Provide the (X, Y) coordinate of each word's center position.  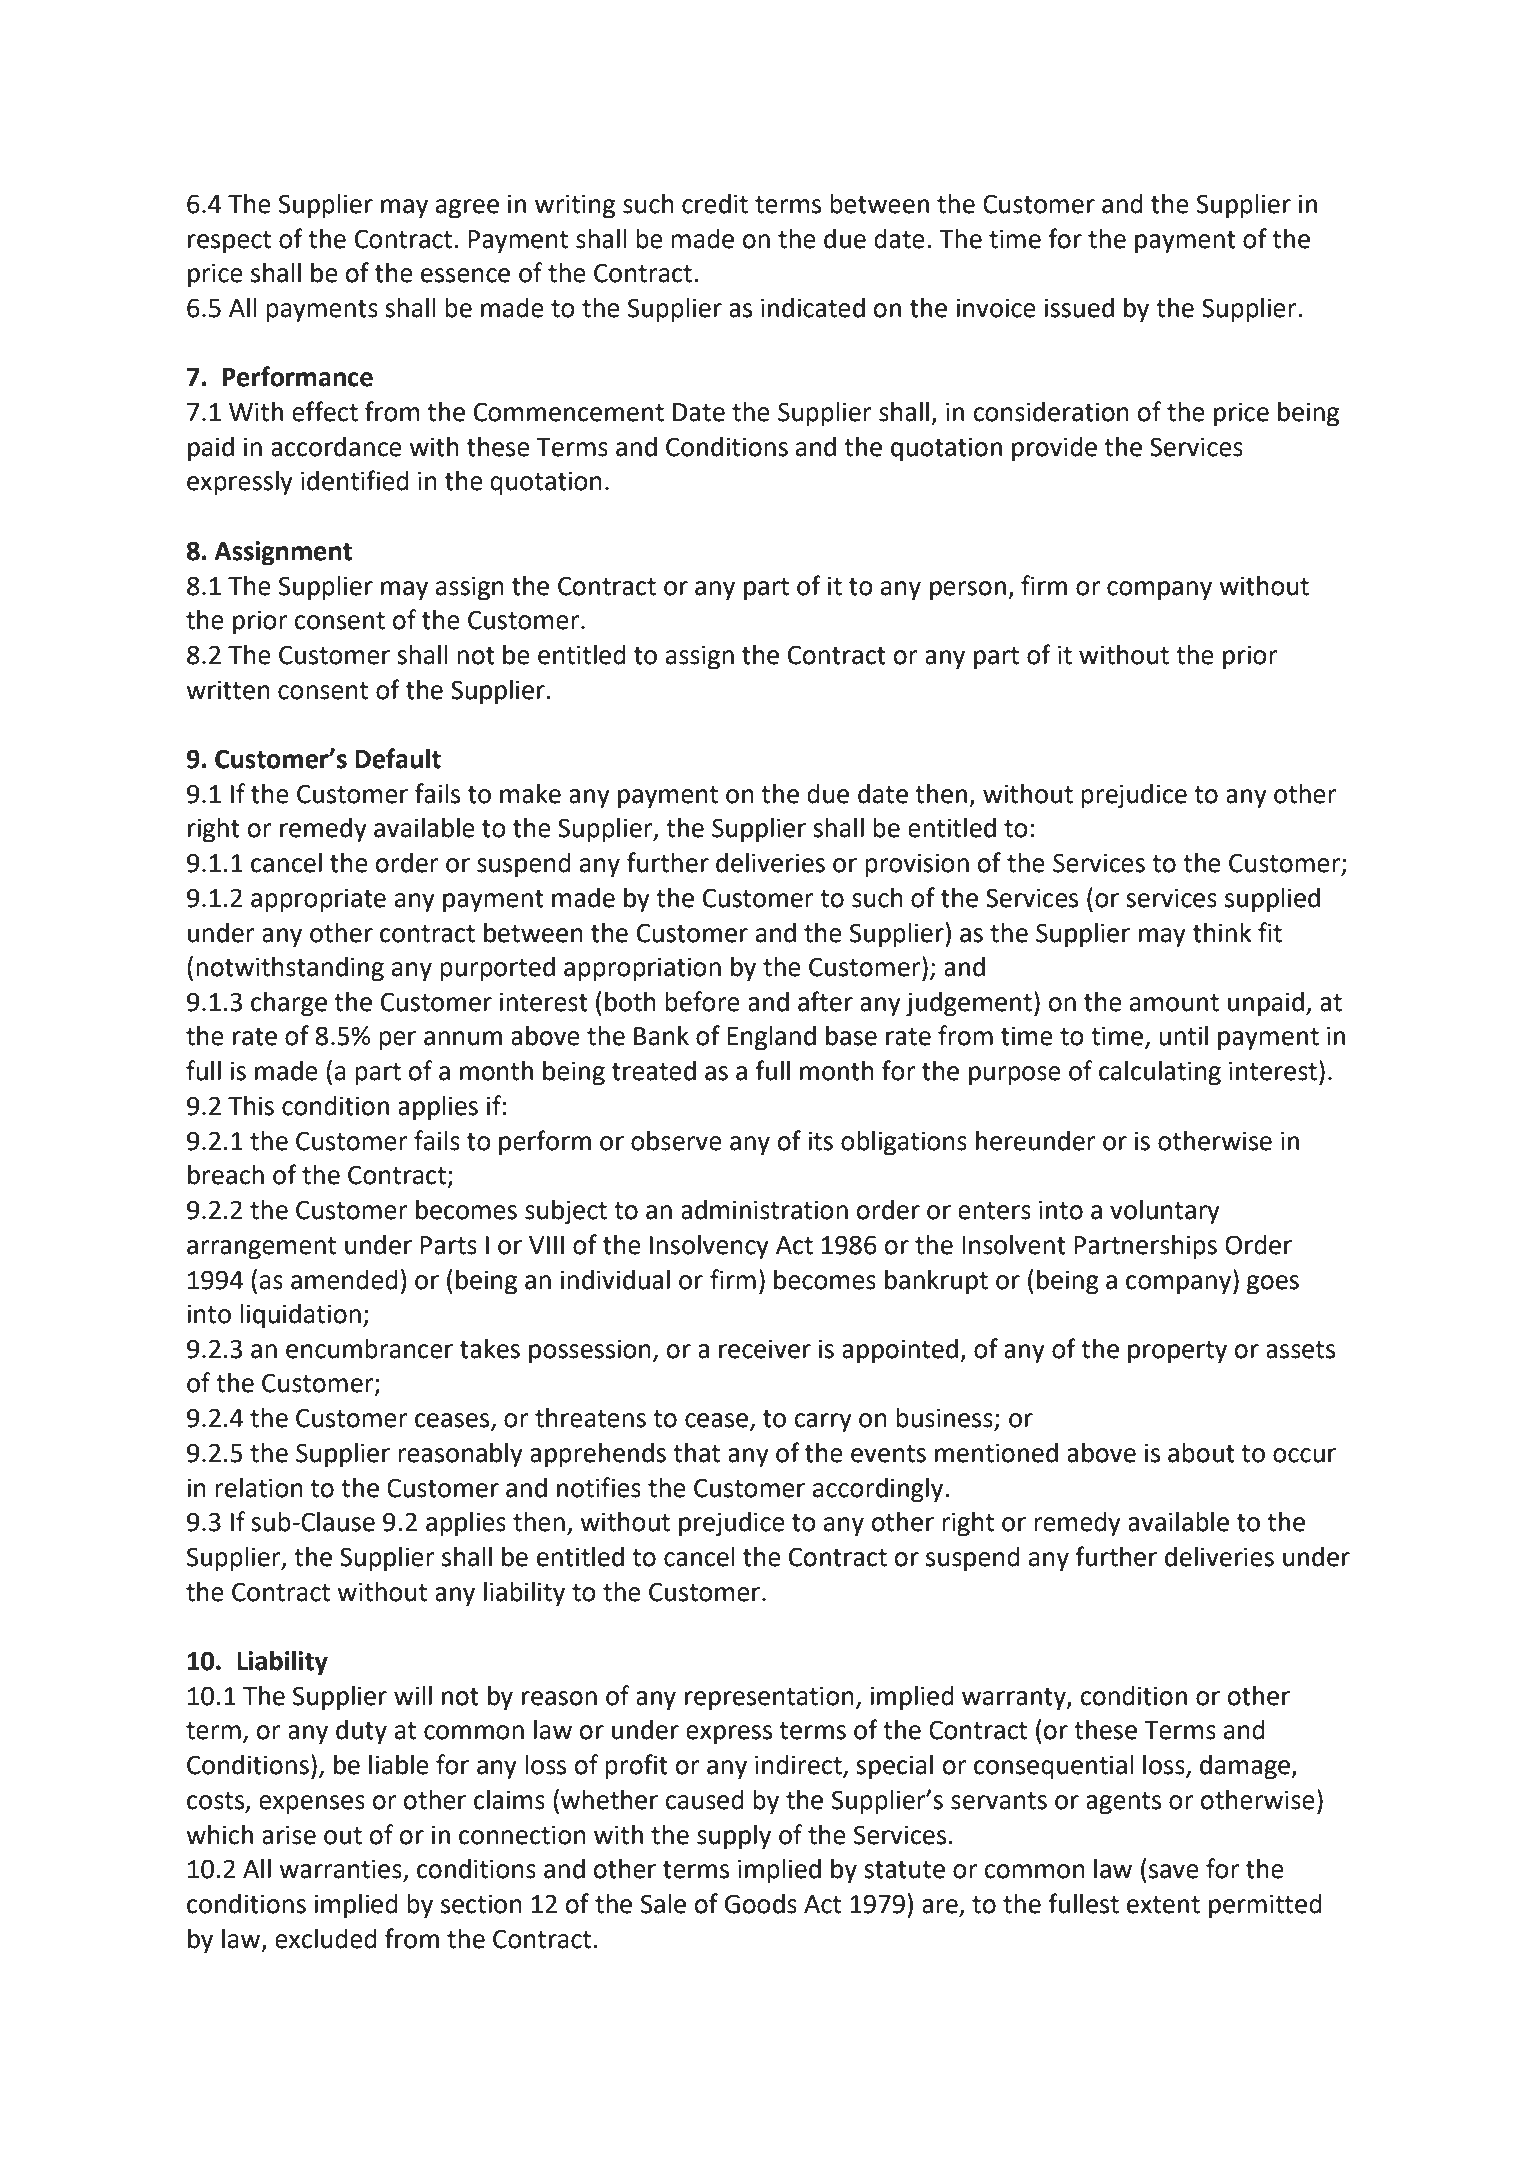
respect (229, 242)
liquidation (300, 1316)
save (1174, 1871)
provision (917, 865)
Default (398, 758)
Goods (761, 1904)
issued (1079, 308)
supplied (1272, 900)
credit (715, 204)
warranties (341, 1870)
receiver (765, 1349)
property (1177, 1352)
